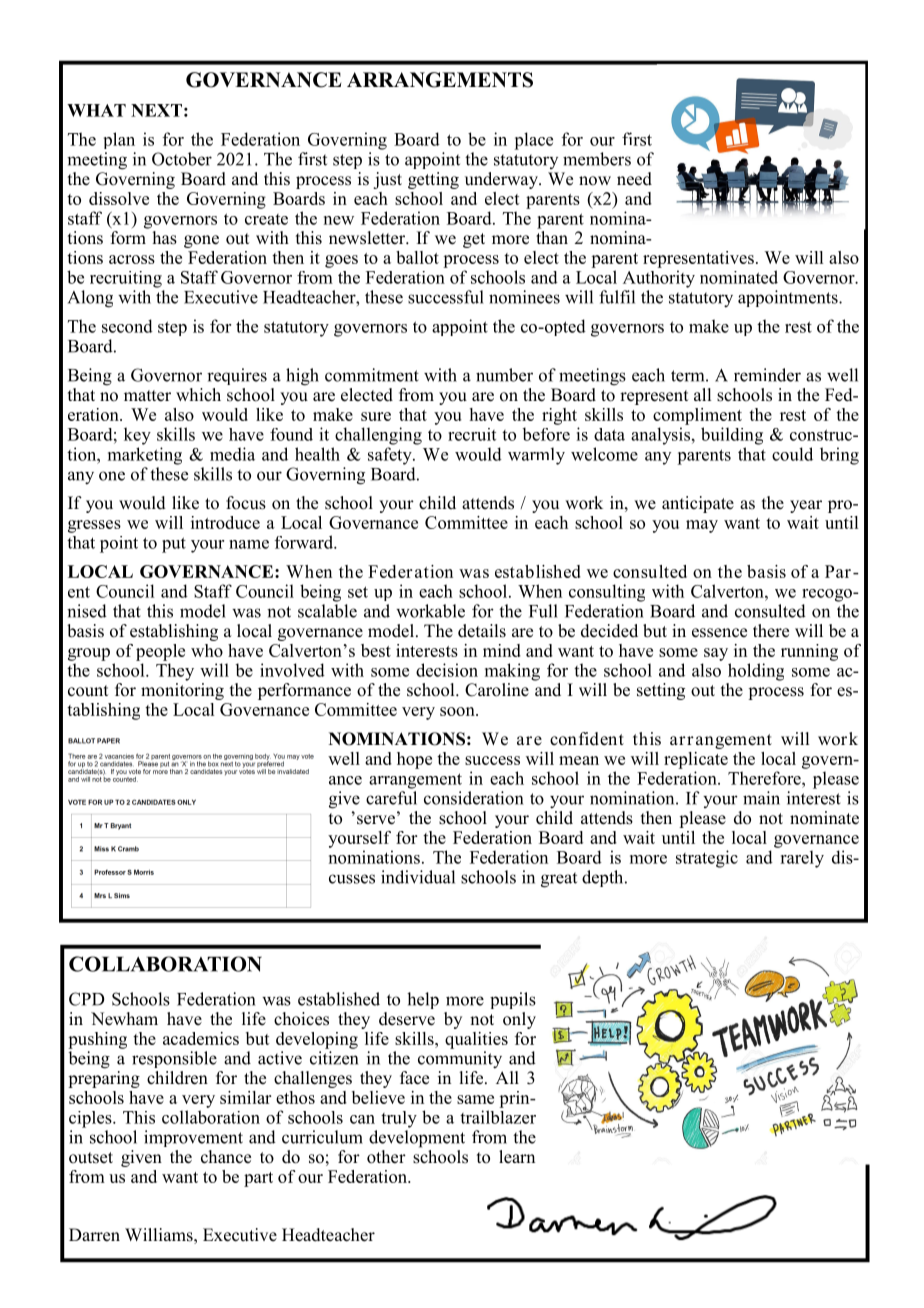 The height and width of the screenshot is (1308, 924). Describe the element at coordinates (174, 545) in the screenshot. I see `put` at that location.
